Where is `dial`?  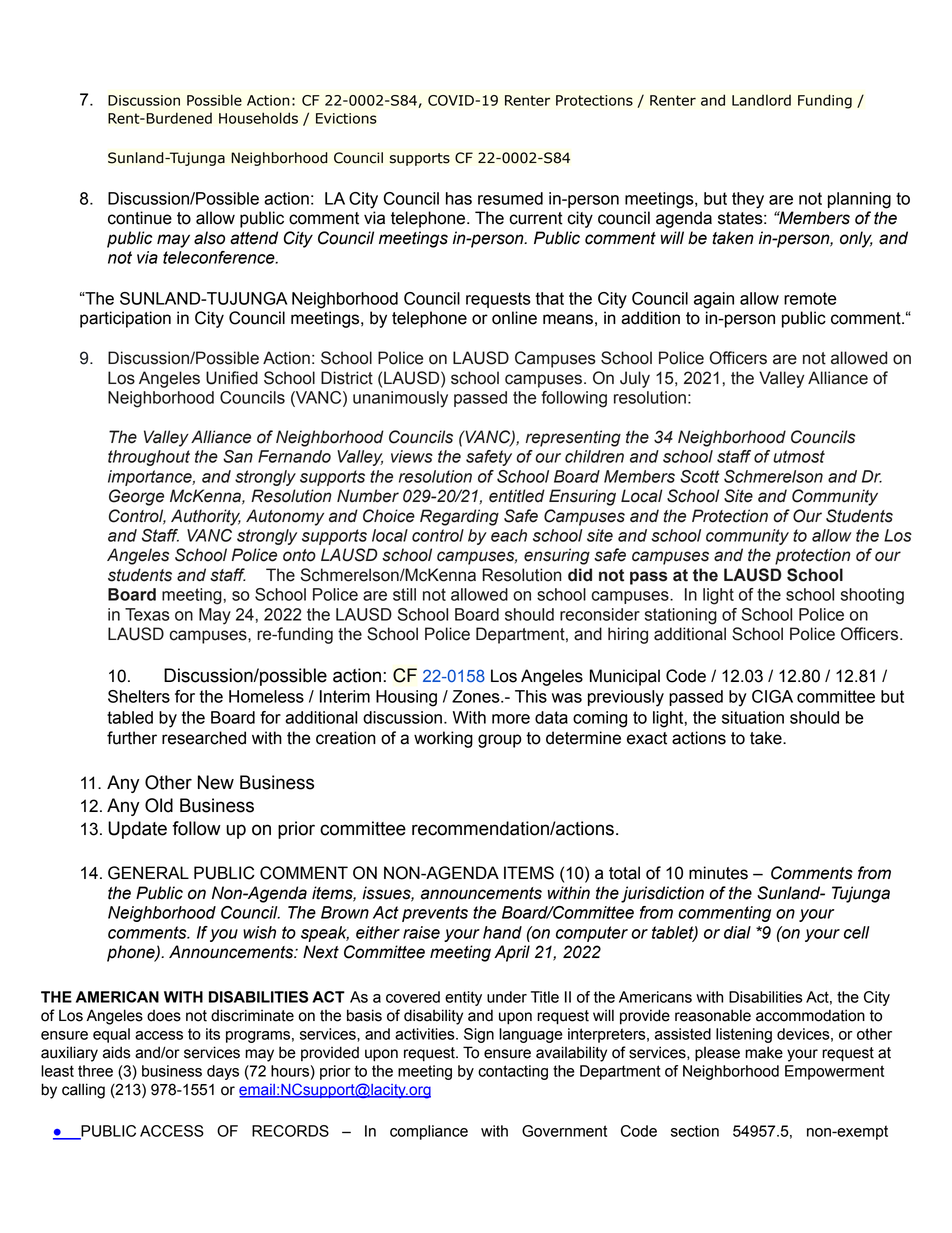
dial is located at coordinates (737, 932).
